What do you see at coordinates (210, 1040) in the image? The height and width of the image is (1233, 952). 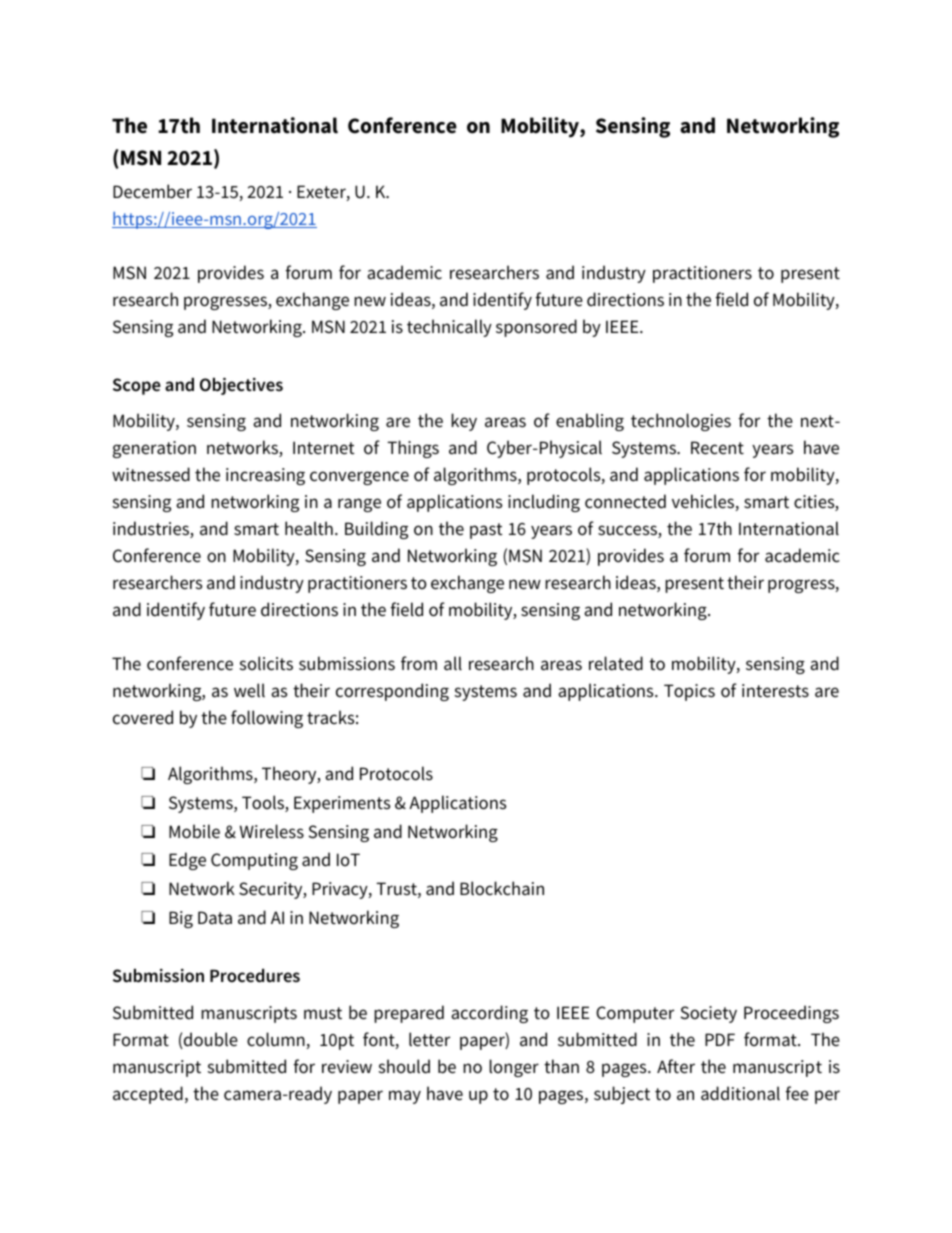 I see `double` at bounding box center [210, 1040].
